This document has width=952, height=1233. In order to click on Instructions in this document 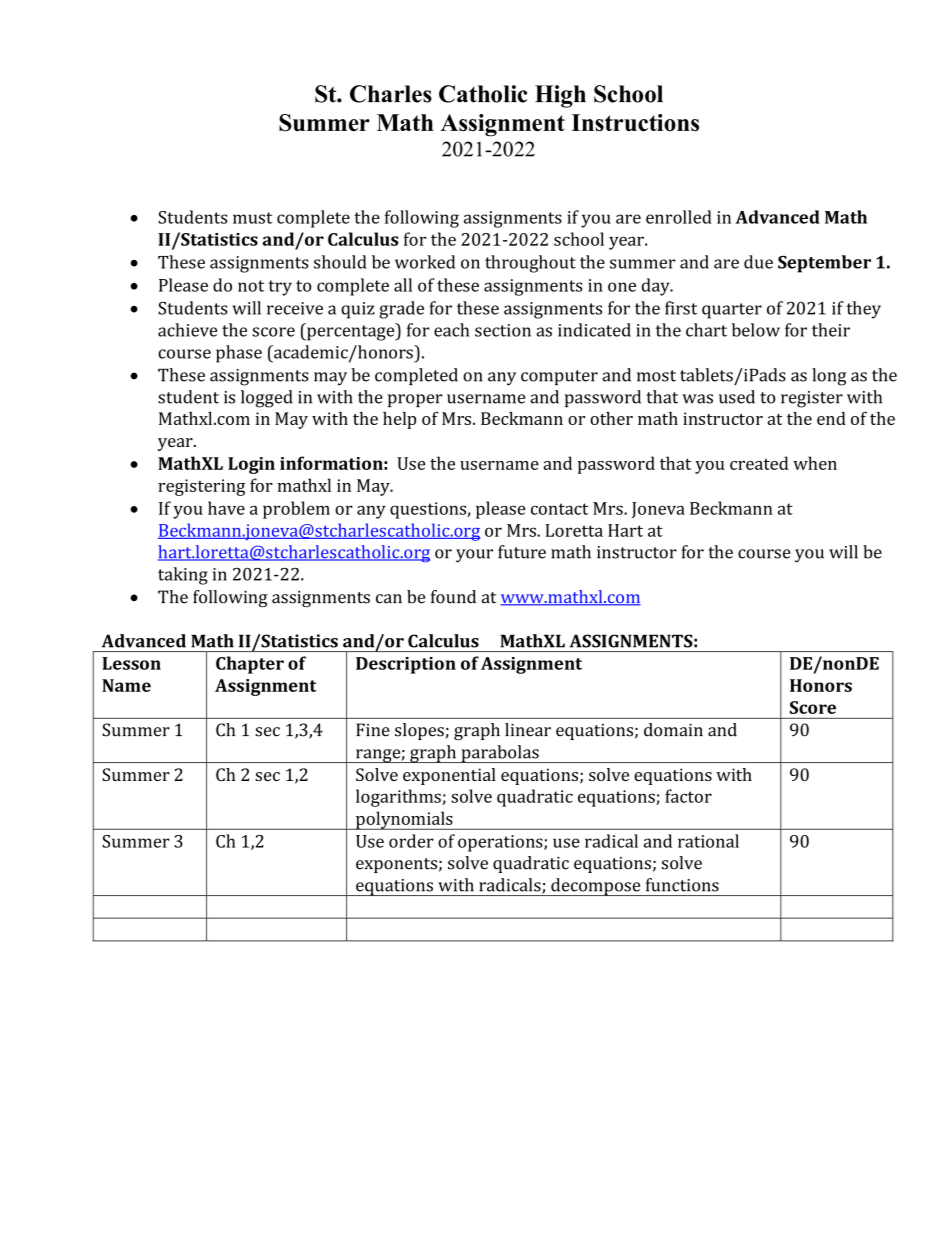, I will do `click(635, 123)`.
